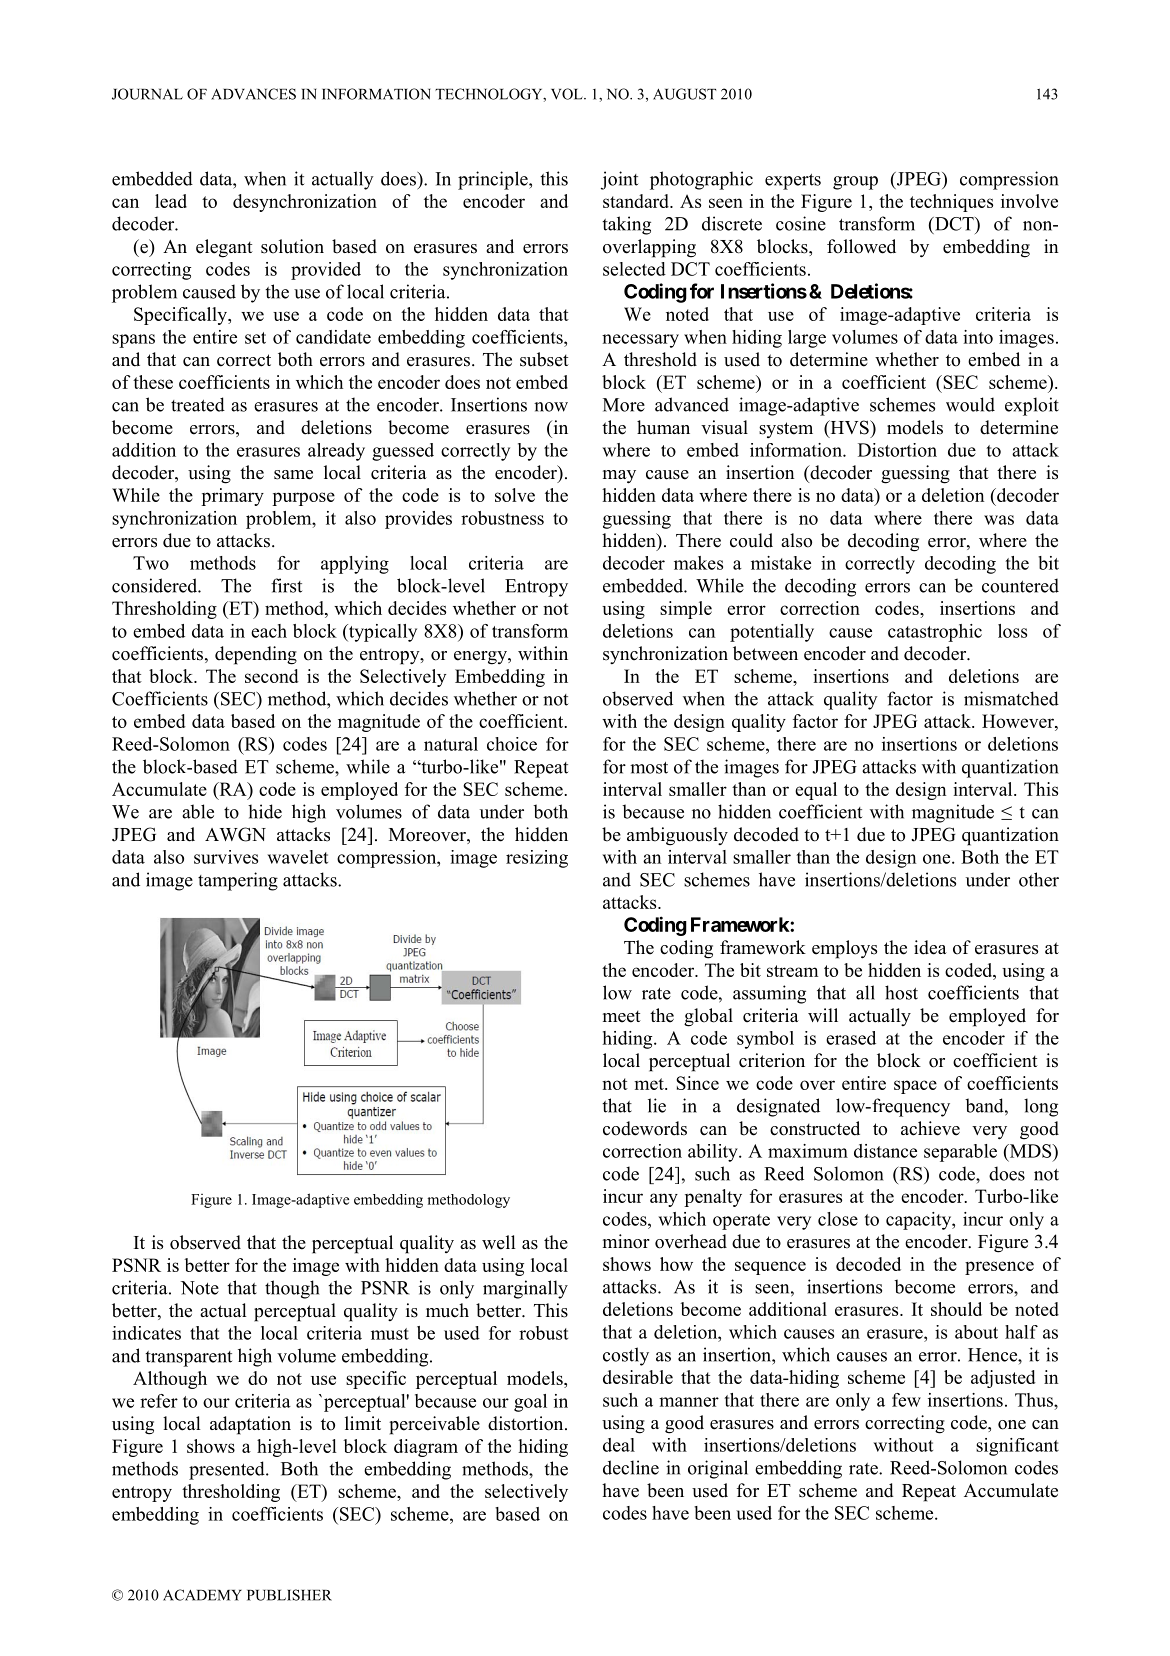 The image size is (1170, 1656). Describe the element at coordinates (537, 859) in the screenshot. I see `resizing` at that location.
